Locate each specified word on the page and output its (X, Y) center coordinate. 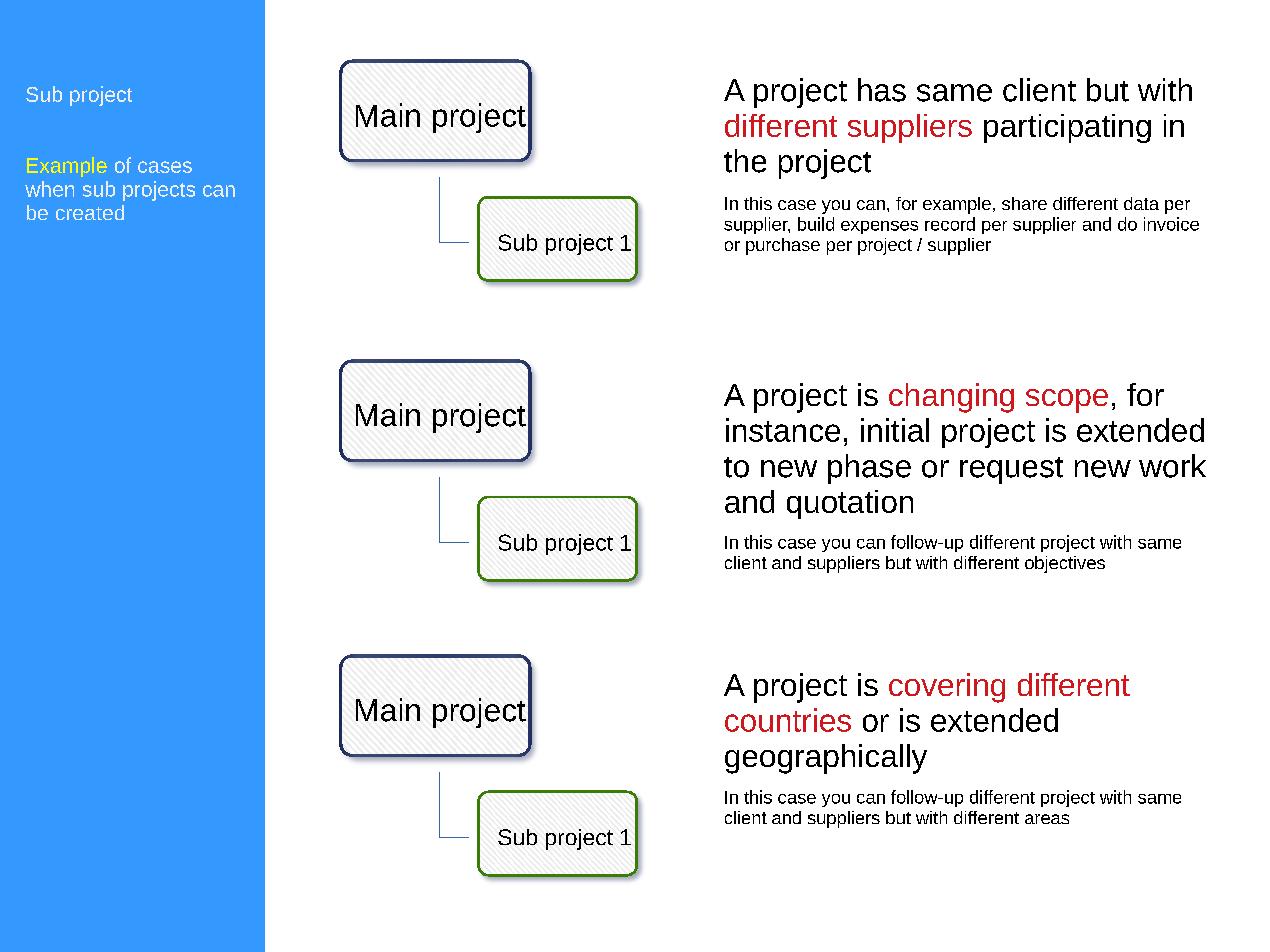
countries (788, 720)
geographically (826, 759)
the (745, 161)
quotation (850, 504)
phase (869, 469)
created (90, 212)
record (950, 224)
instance (783, 430)
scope (1067, 401)
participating (1067, 128)
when (49, 189)
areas (1047, 819)
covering (947, 688)
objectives (1065, 564)
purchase (783, 246)
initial (895, 430)
